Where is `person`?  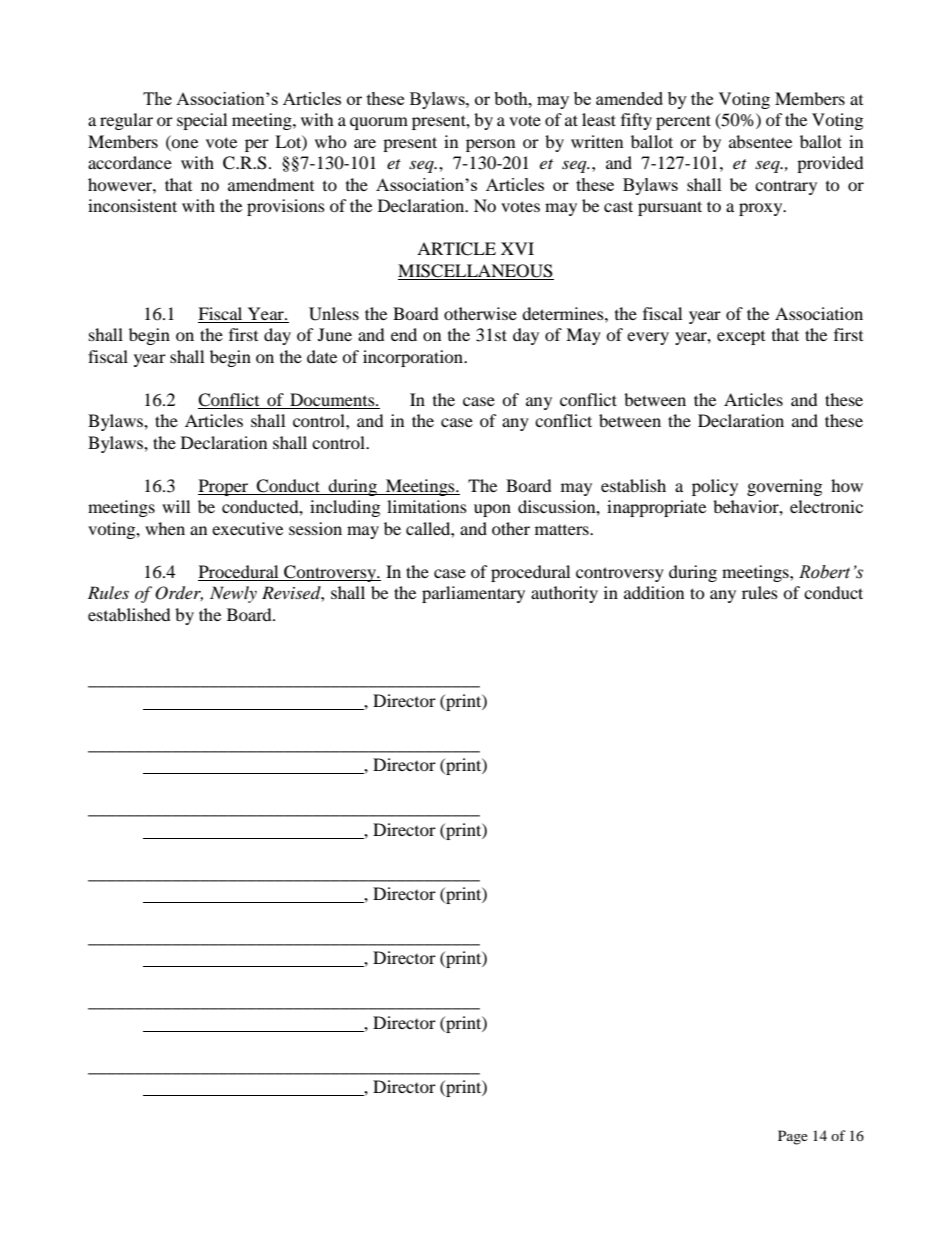
person is located at coordinates (490, 145).
